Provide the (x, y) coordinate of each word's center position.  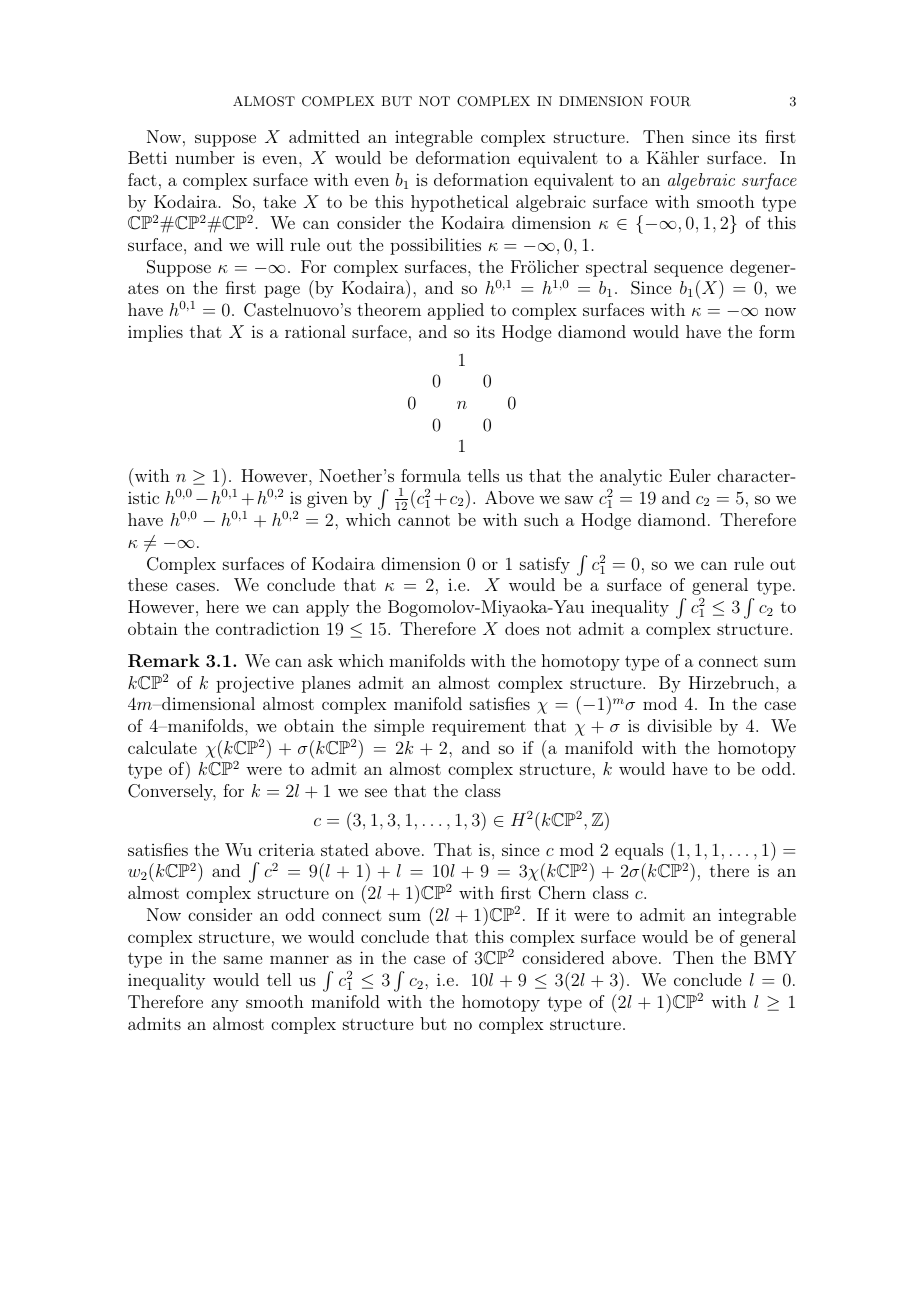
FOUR (670, 101)
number (205, 157)
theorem (389, 309)
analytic (631, 477)
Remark (164, 661)
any (225, 1005)
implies (155, 333)
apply (327, 608)
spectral (616, 268)
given (327, 500)
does (522, 628)
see (376, 792)
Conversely (172, 792)
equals (639, 851)
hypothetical (459, 203)
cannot (424, 520)
